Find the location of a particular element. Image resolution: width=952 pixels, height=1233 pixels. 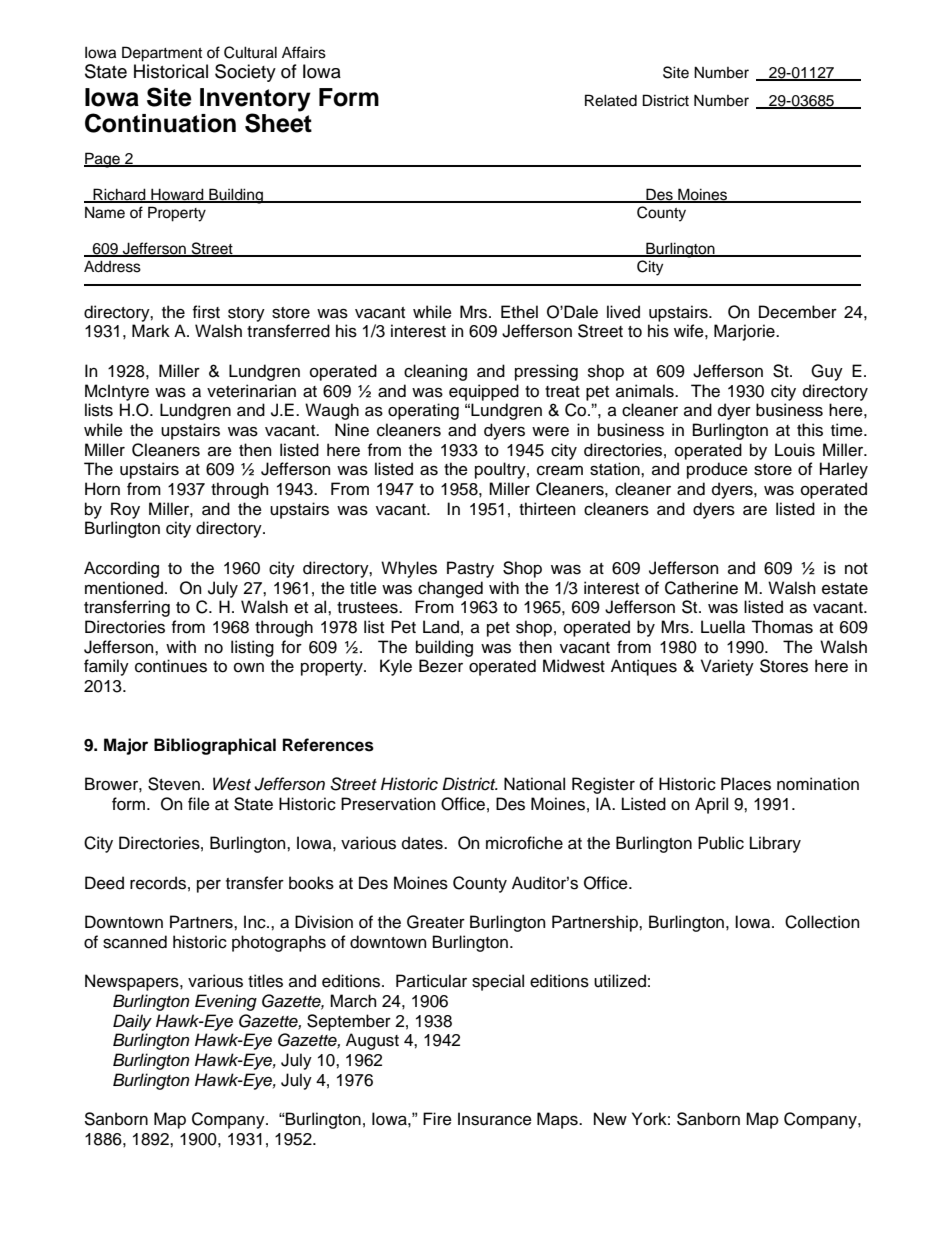

December is located at coordinates (798, 312).
